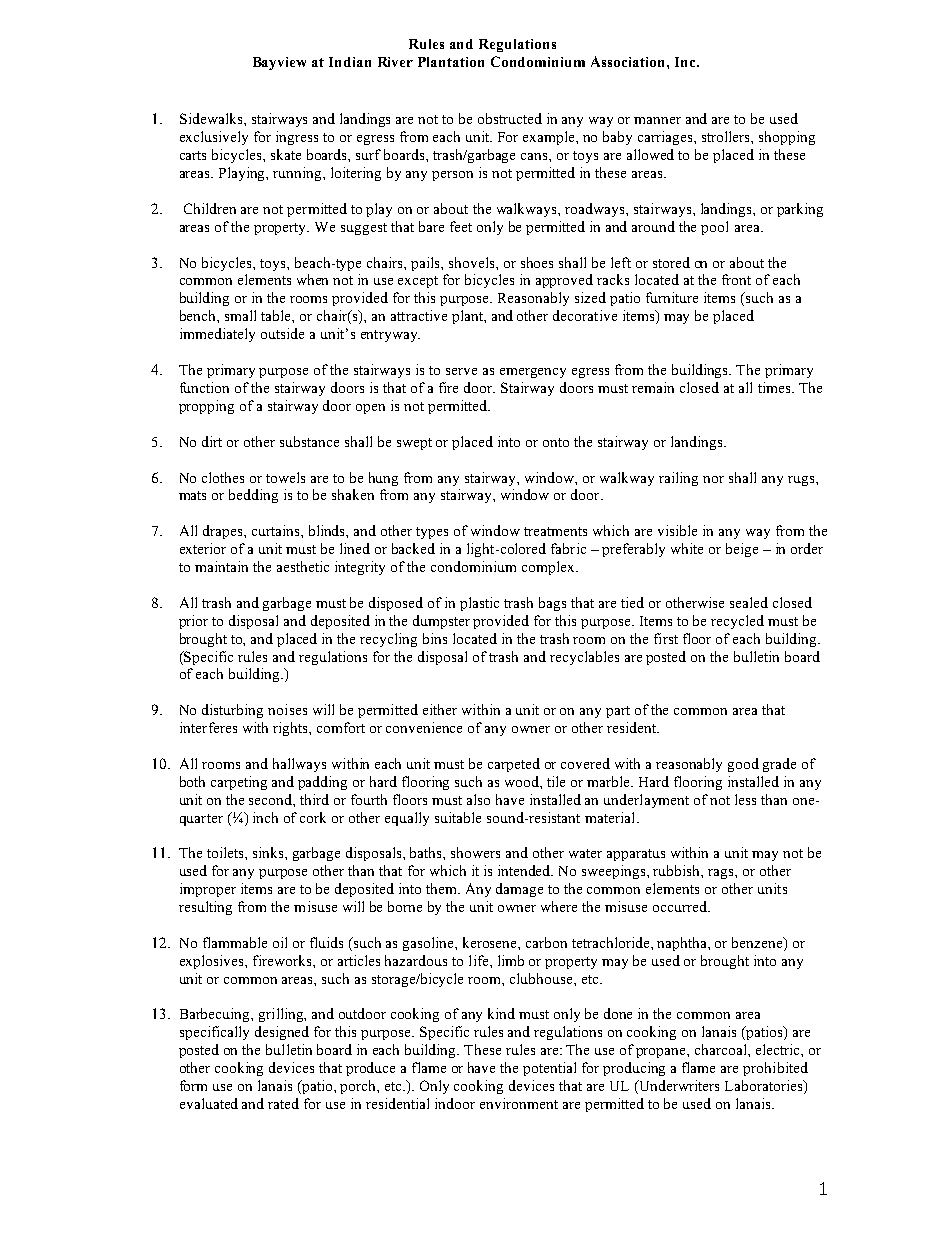 This document has height=1233, width=952. I want to click on good, so click(743, 765).
